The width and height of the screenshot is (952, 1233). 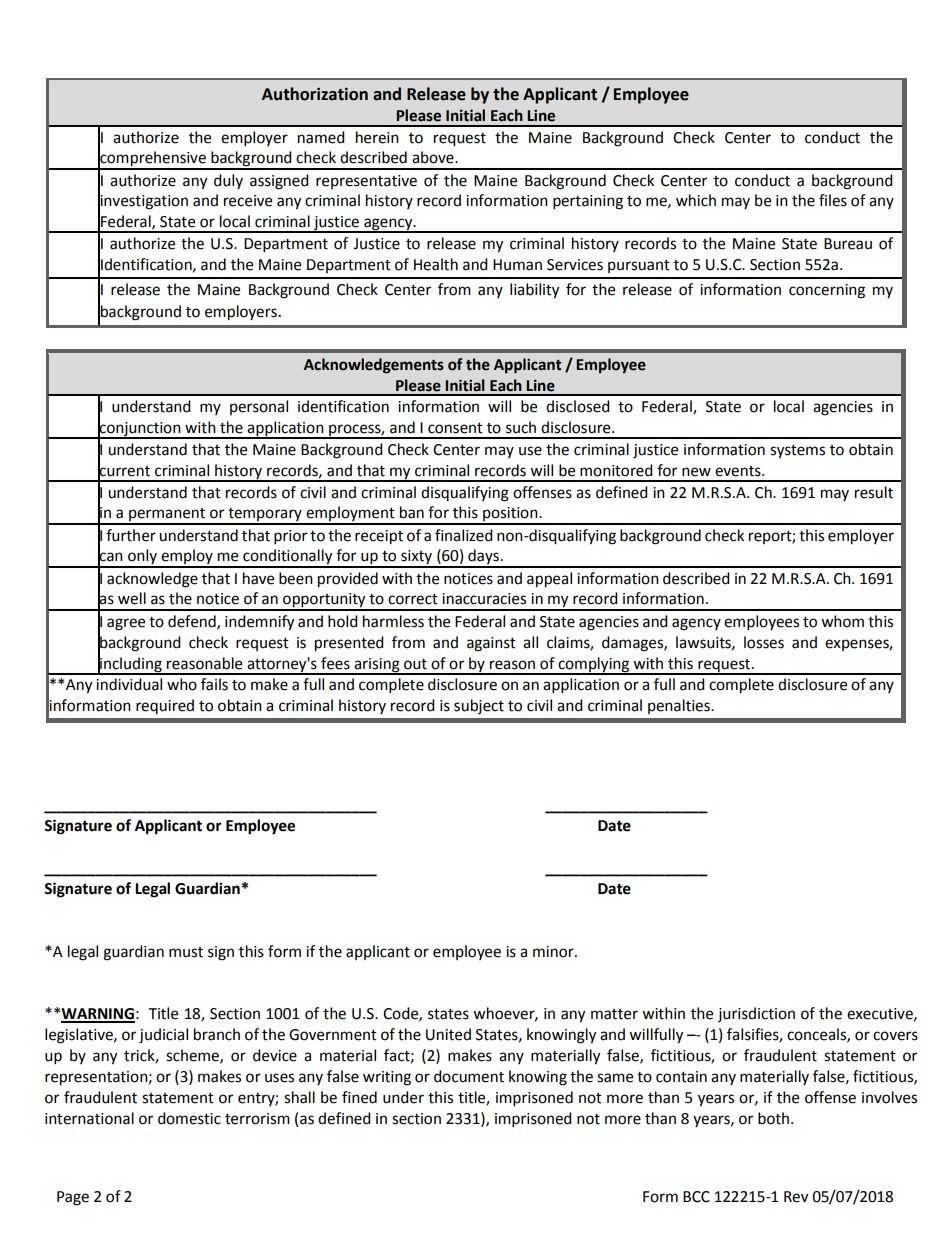 I want to click on duly, so click(x=228, y=181).
